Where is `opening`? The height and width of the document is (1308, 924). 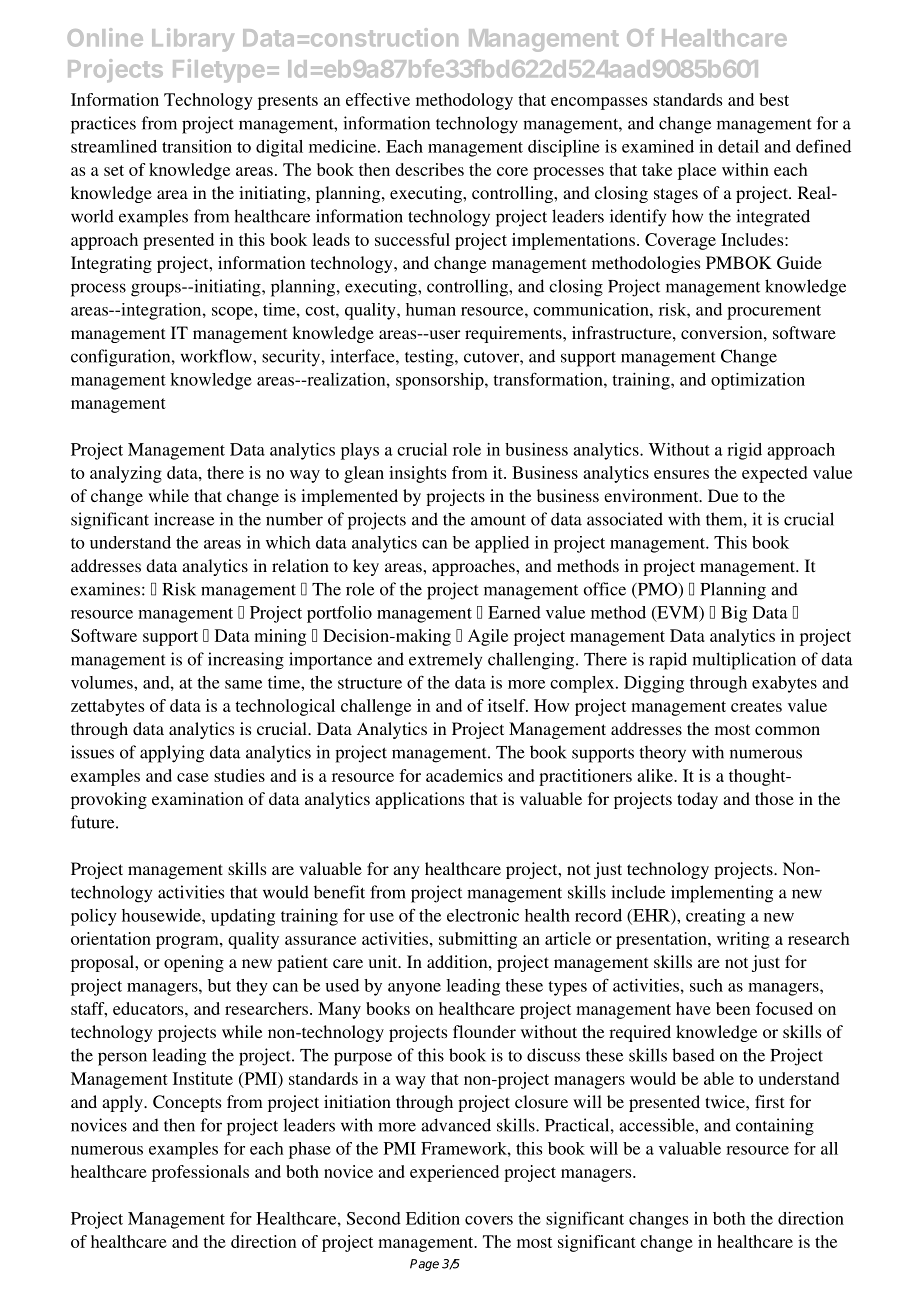
opening is located at coordinates (194, 963).
